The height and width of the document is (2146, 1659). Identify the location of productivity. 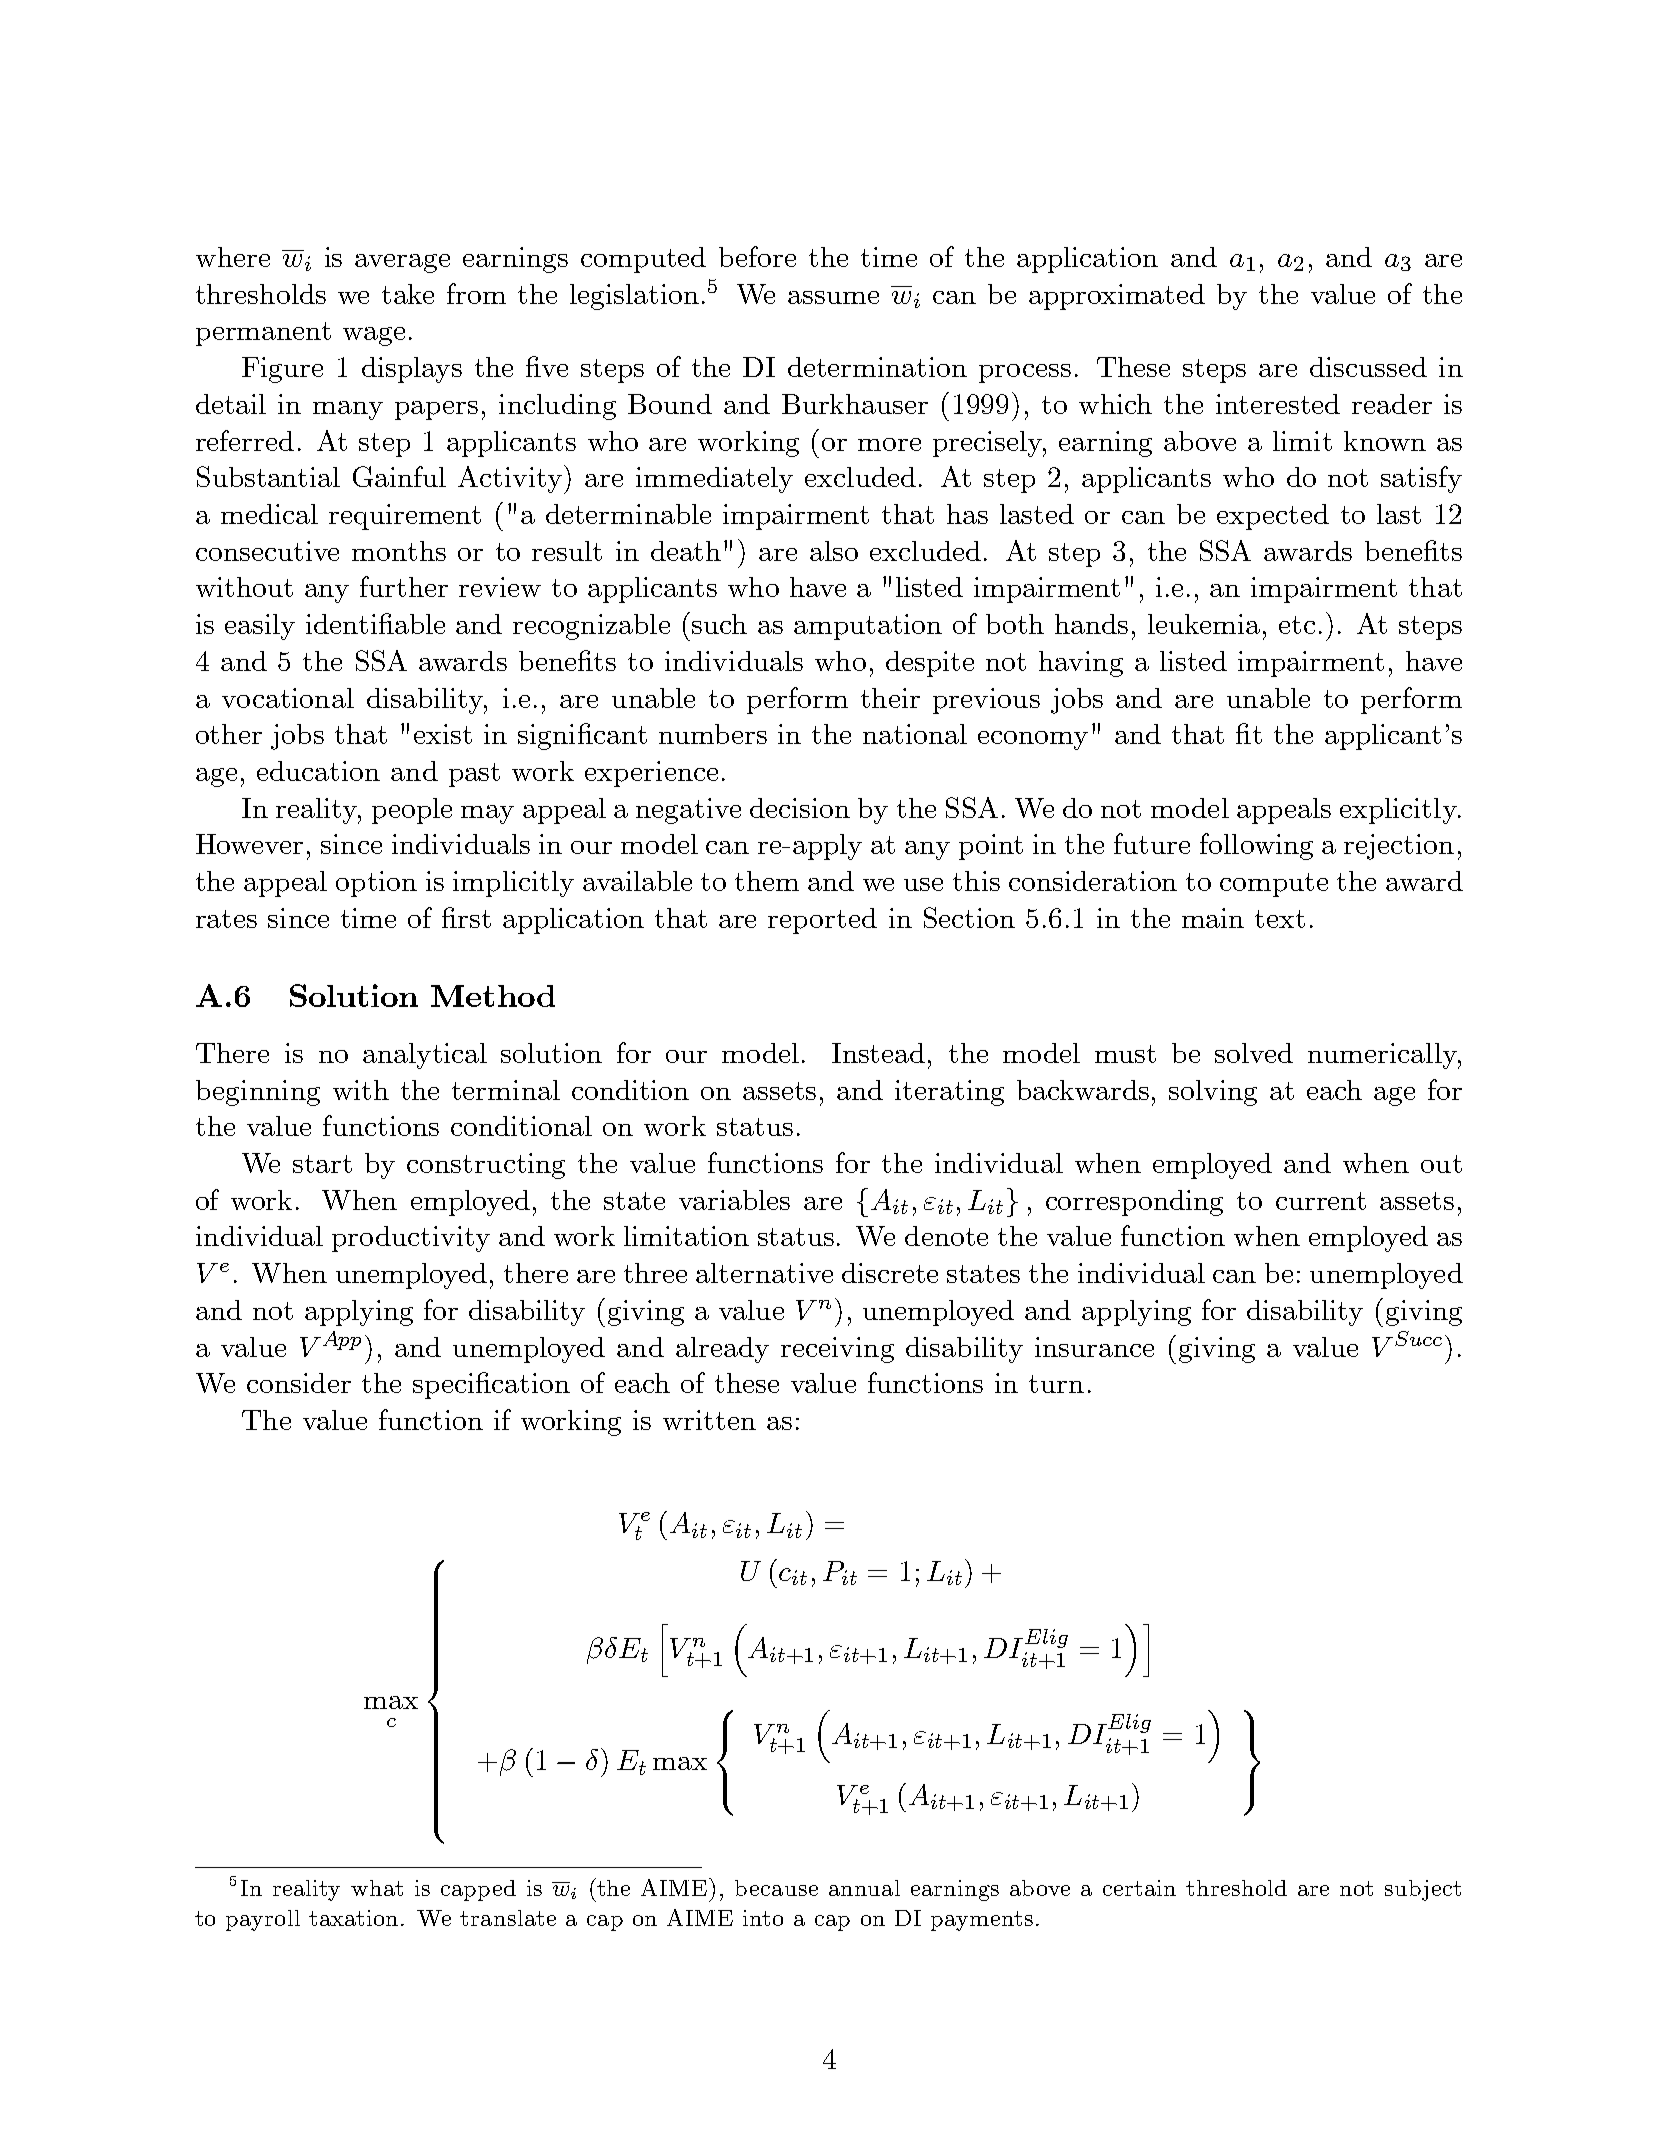
(411, 1239).
